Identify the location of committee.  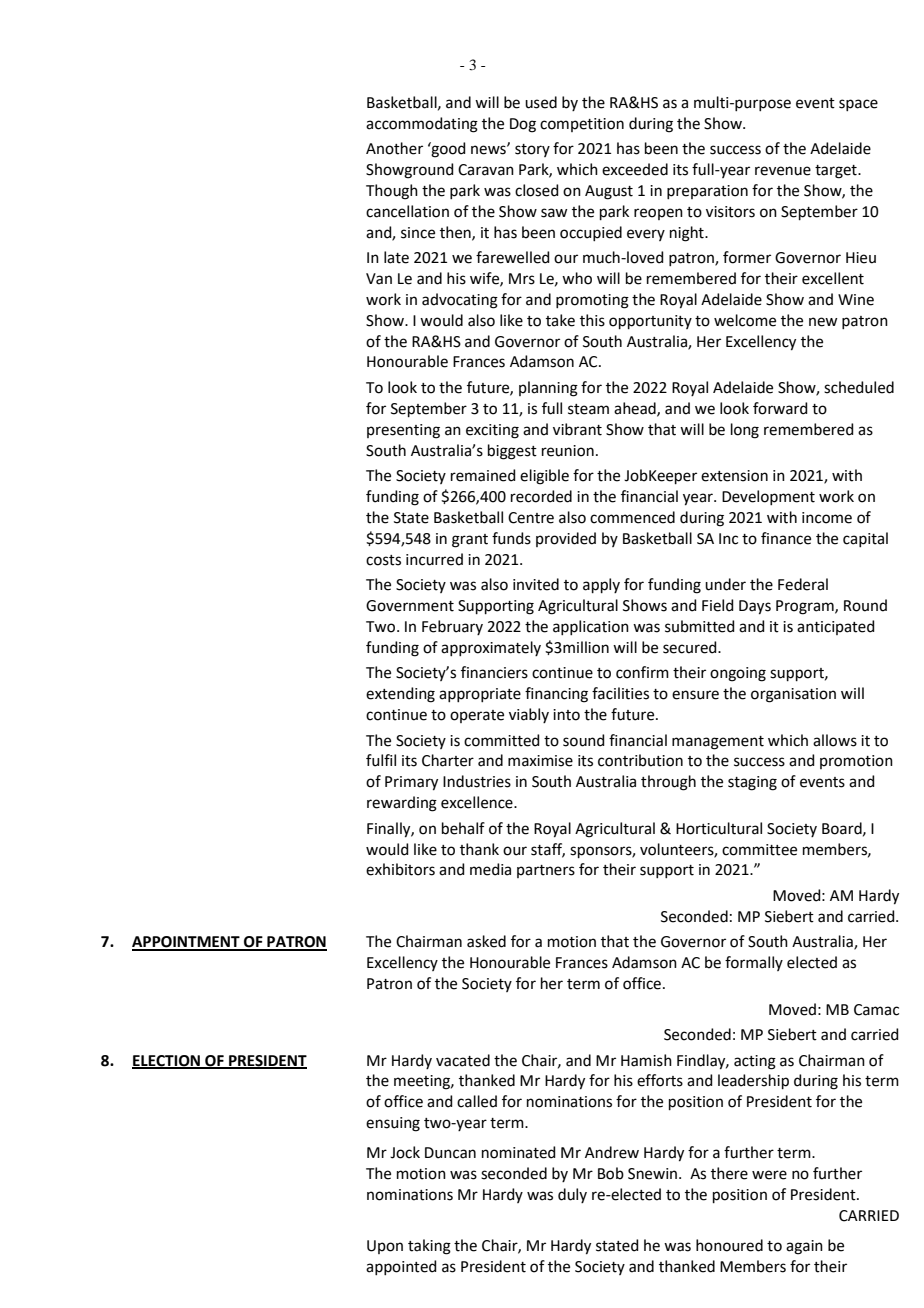
(759, 850).
